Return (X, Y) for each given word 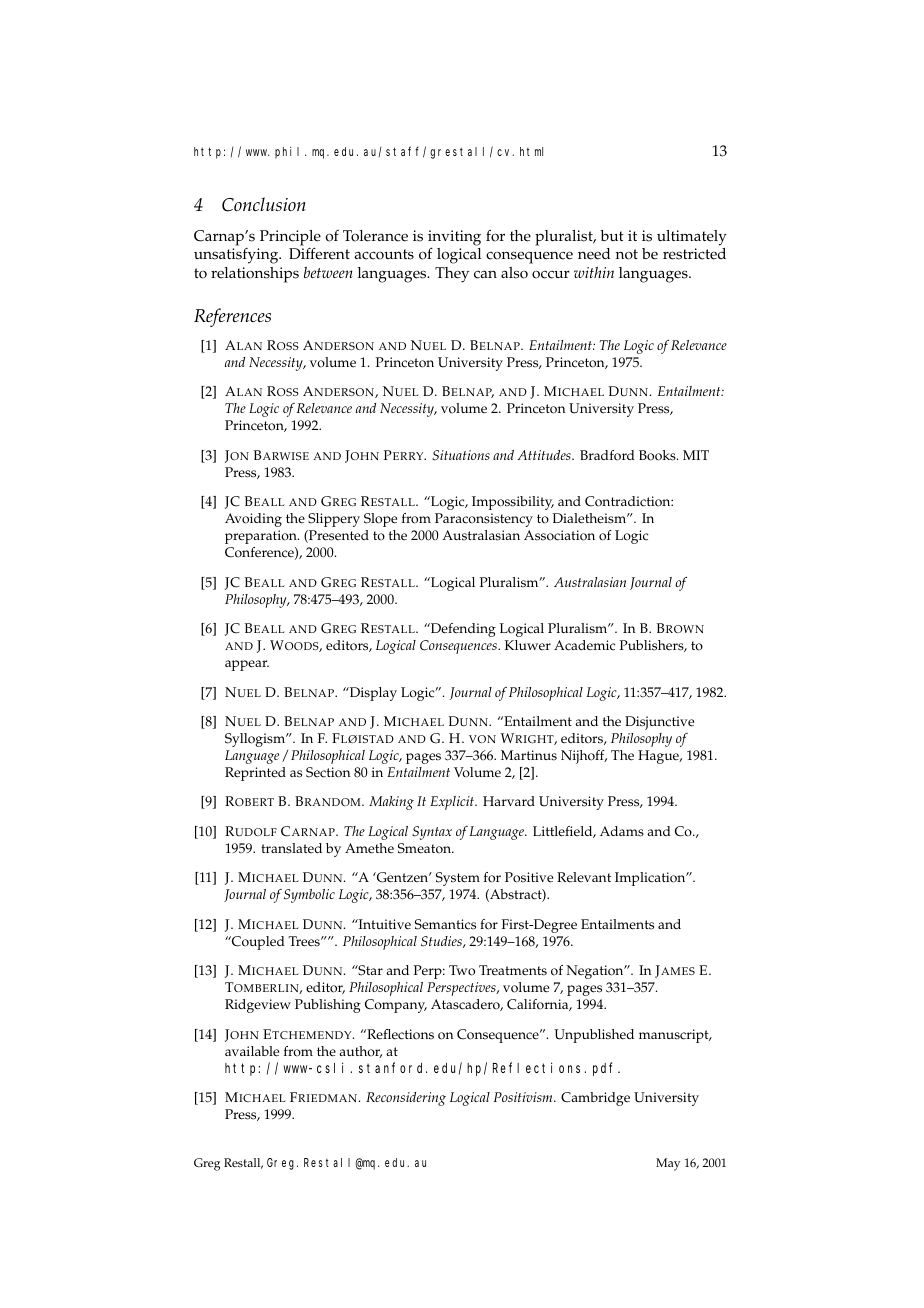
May (668, 1164)
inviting (454, 239)
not (627, 254)
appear (247, 665)
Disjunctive (659, 723)
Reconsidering (406, 1099)
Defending (462, 630)
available (252, 1051)
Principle (290, 239)
